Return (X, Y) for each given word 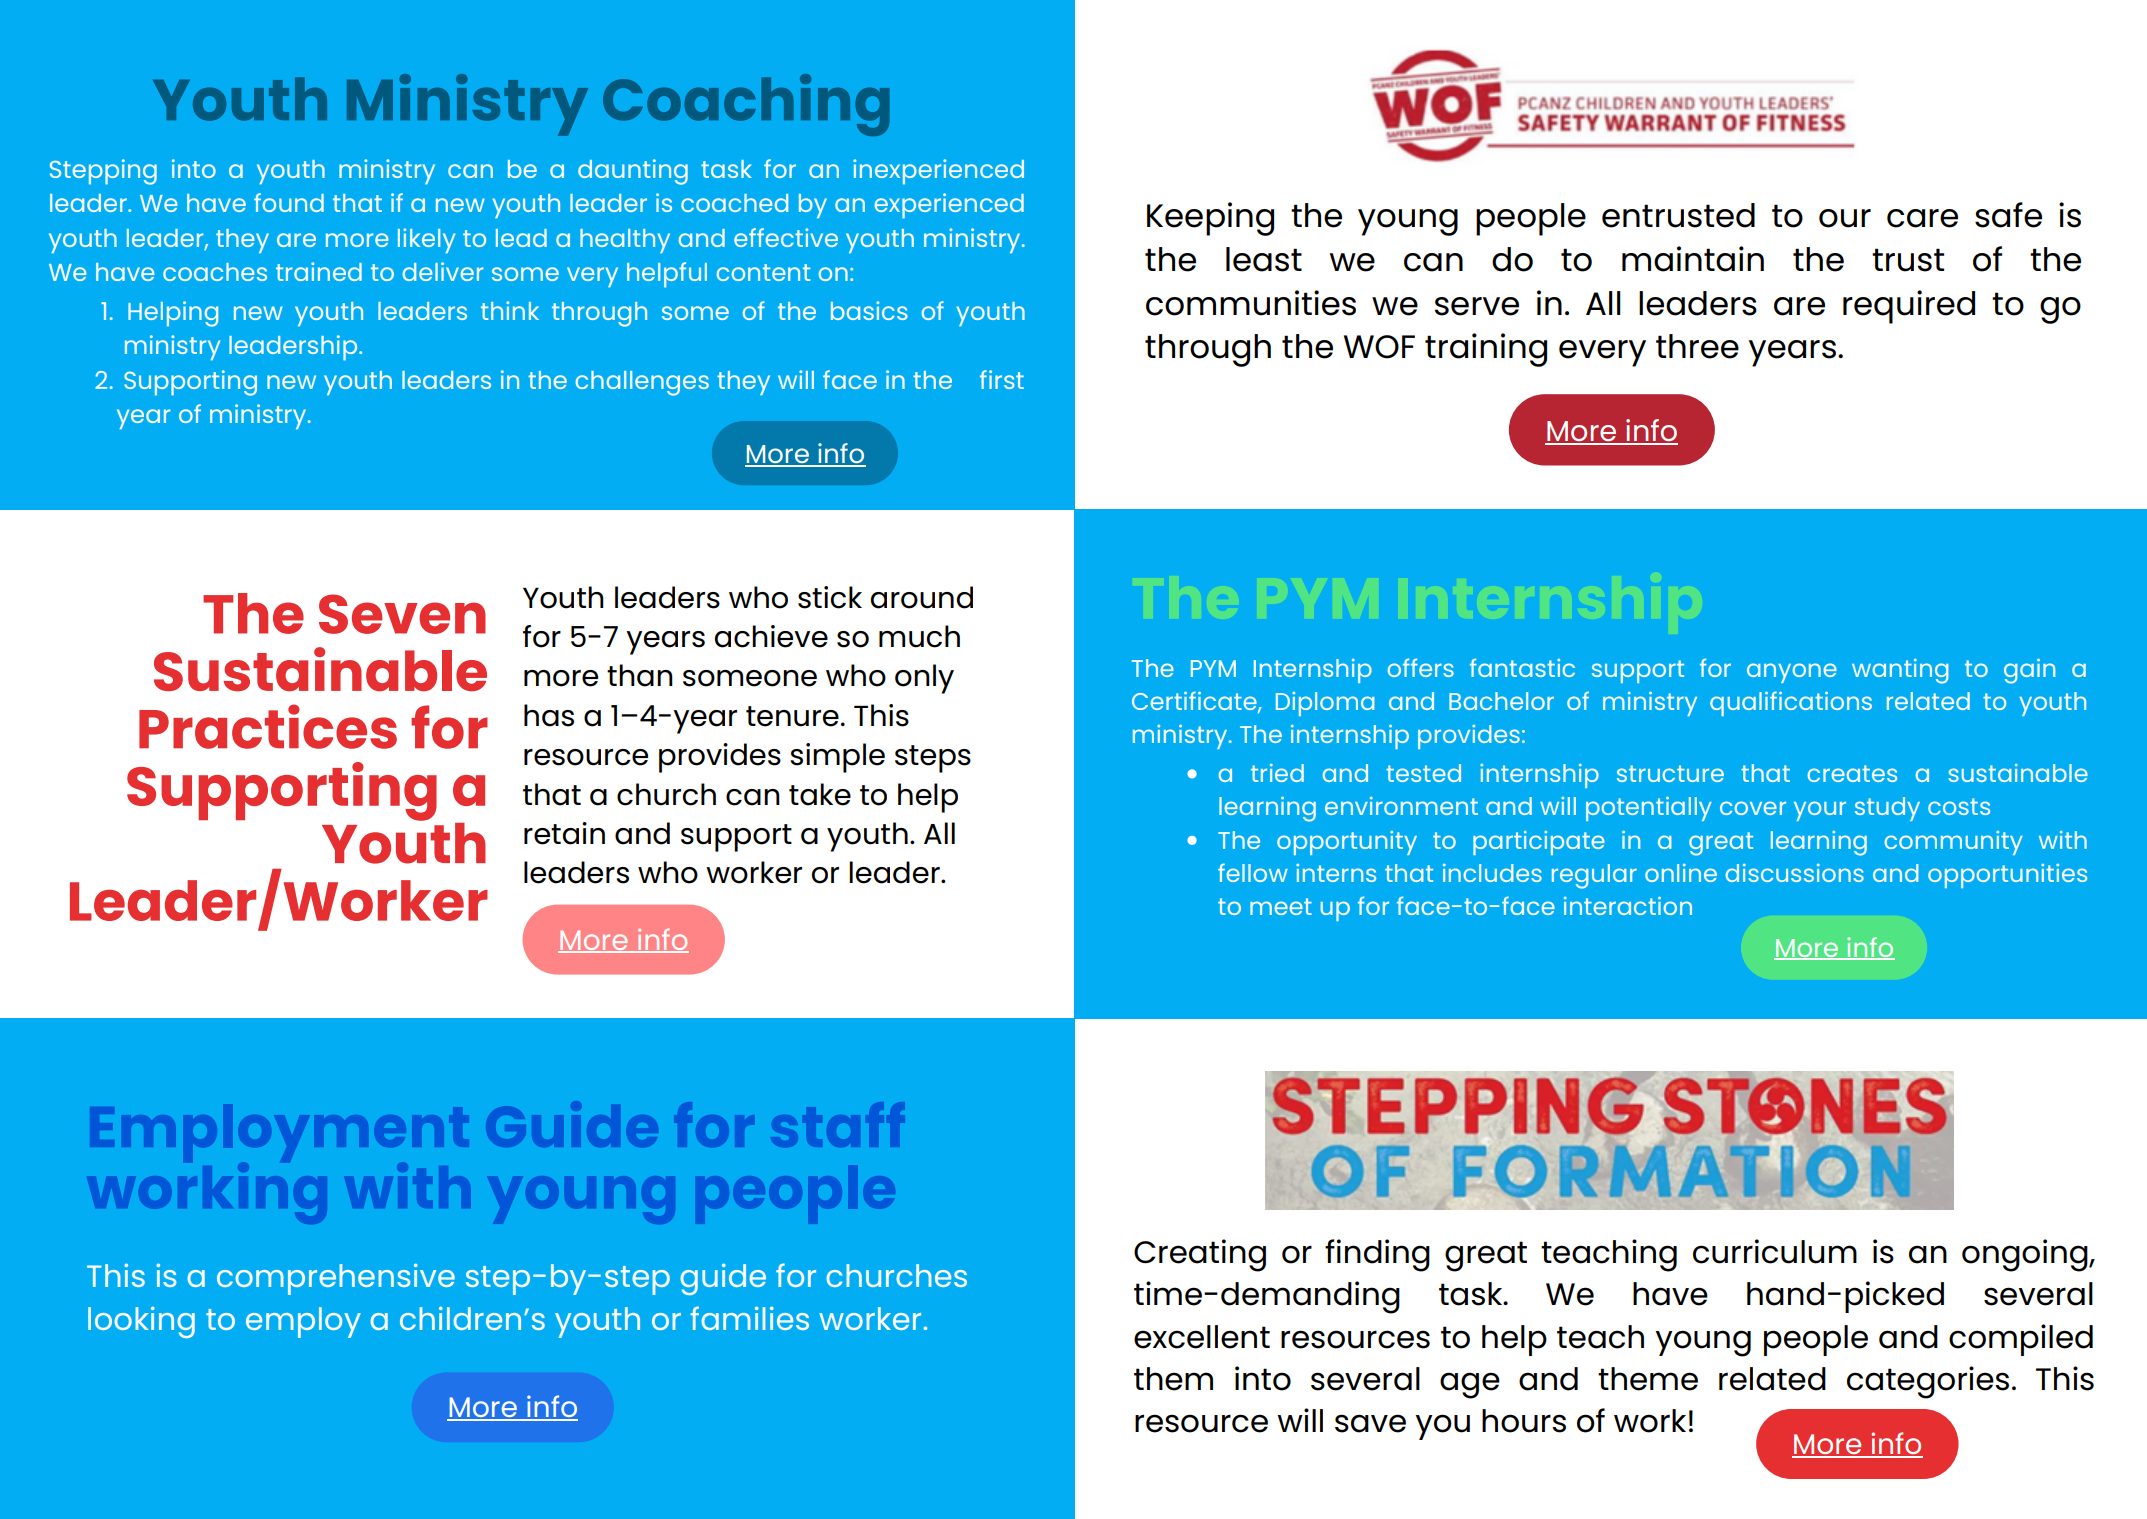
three (1697, 346)
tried (1277, 773)
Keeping (1210, 219)
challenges (642, 383)
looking (141, 1322)
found (289, 202)
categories (1928, 1382)
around (922, 597)
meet (1281, 906)
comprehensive (336, 1279)
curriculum (1775, 1251)
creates (1852, 773)
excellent (1202, 1337)
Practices (268, 726)
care (1922, 218)
